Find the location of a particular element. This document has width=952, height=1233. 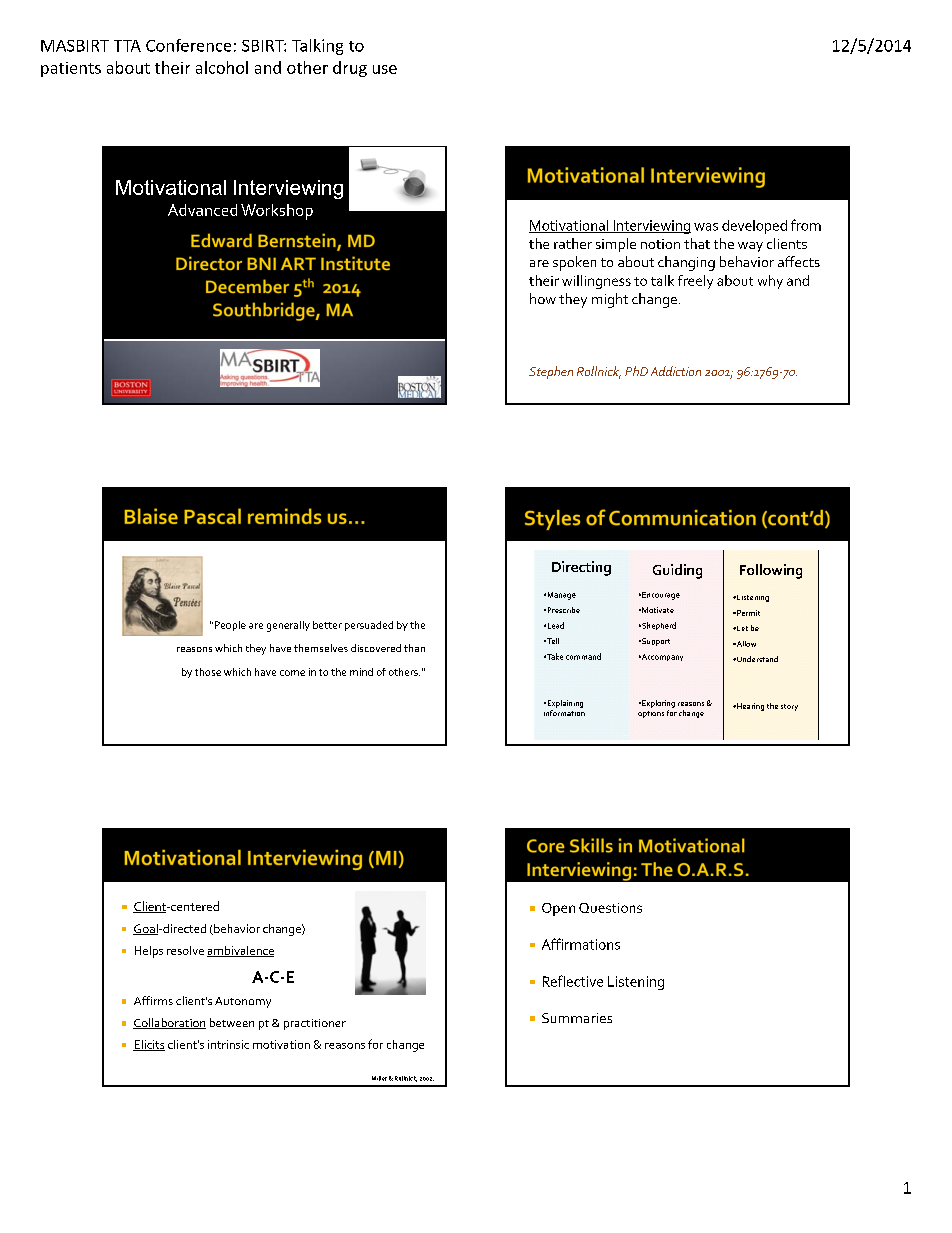

Summaries is located at coordinates (577, 1018).
